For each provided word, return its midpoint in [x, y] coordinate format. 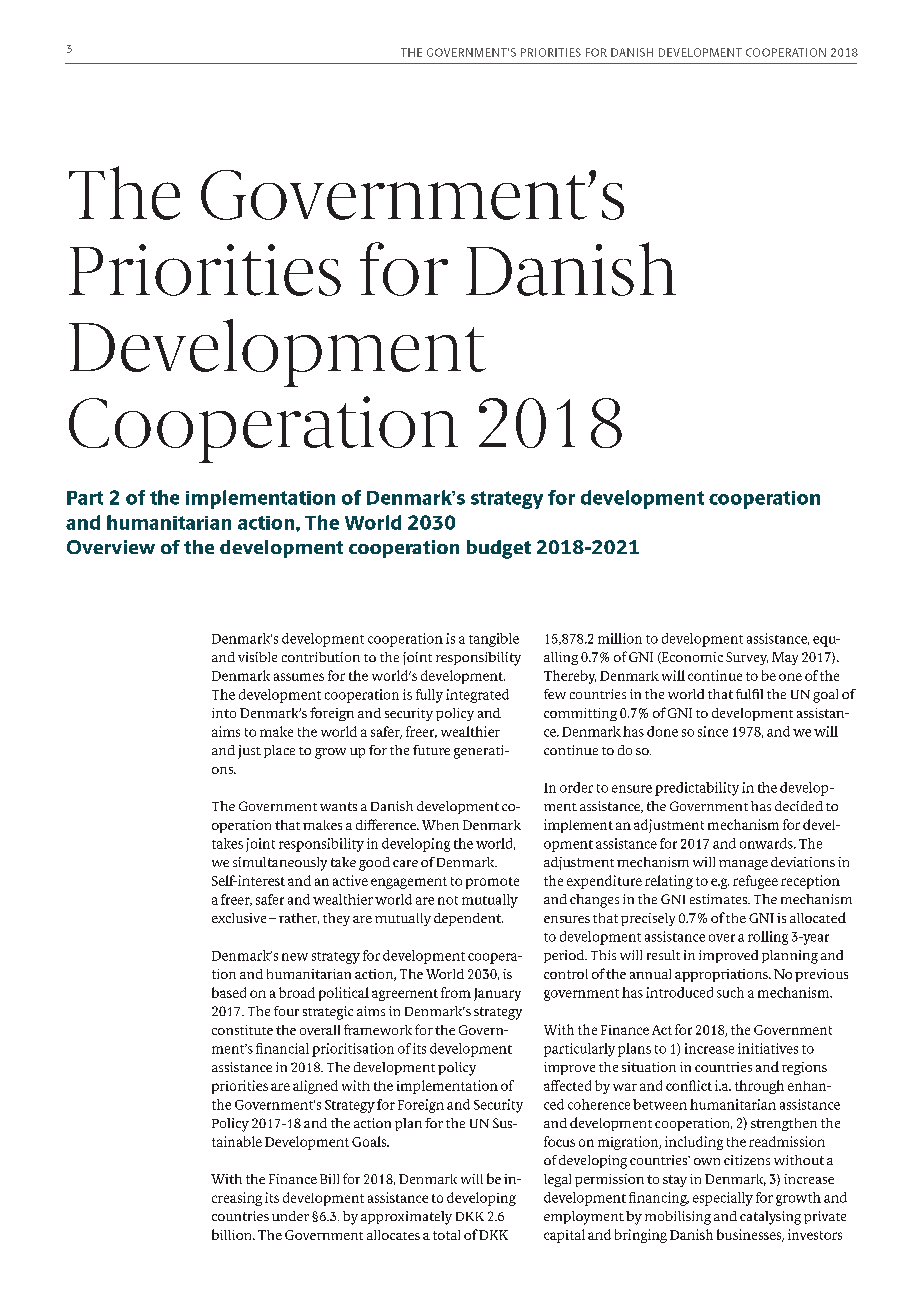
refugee [755, 882]
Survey [747, 658]
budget [499, 549]
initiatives [768, 1048]
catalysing [770, 1218]
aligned [315, 1087]
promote [492, 883]
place [279, 751]
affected [567, 1085]
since [713, 731]
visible [257, 657]
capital [564, 1236]
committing [580, 714]
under [290, 1216]
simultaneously [280, 864]
